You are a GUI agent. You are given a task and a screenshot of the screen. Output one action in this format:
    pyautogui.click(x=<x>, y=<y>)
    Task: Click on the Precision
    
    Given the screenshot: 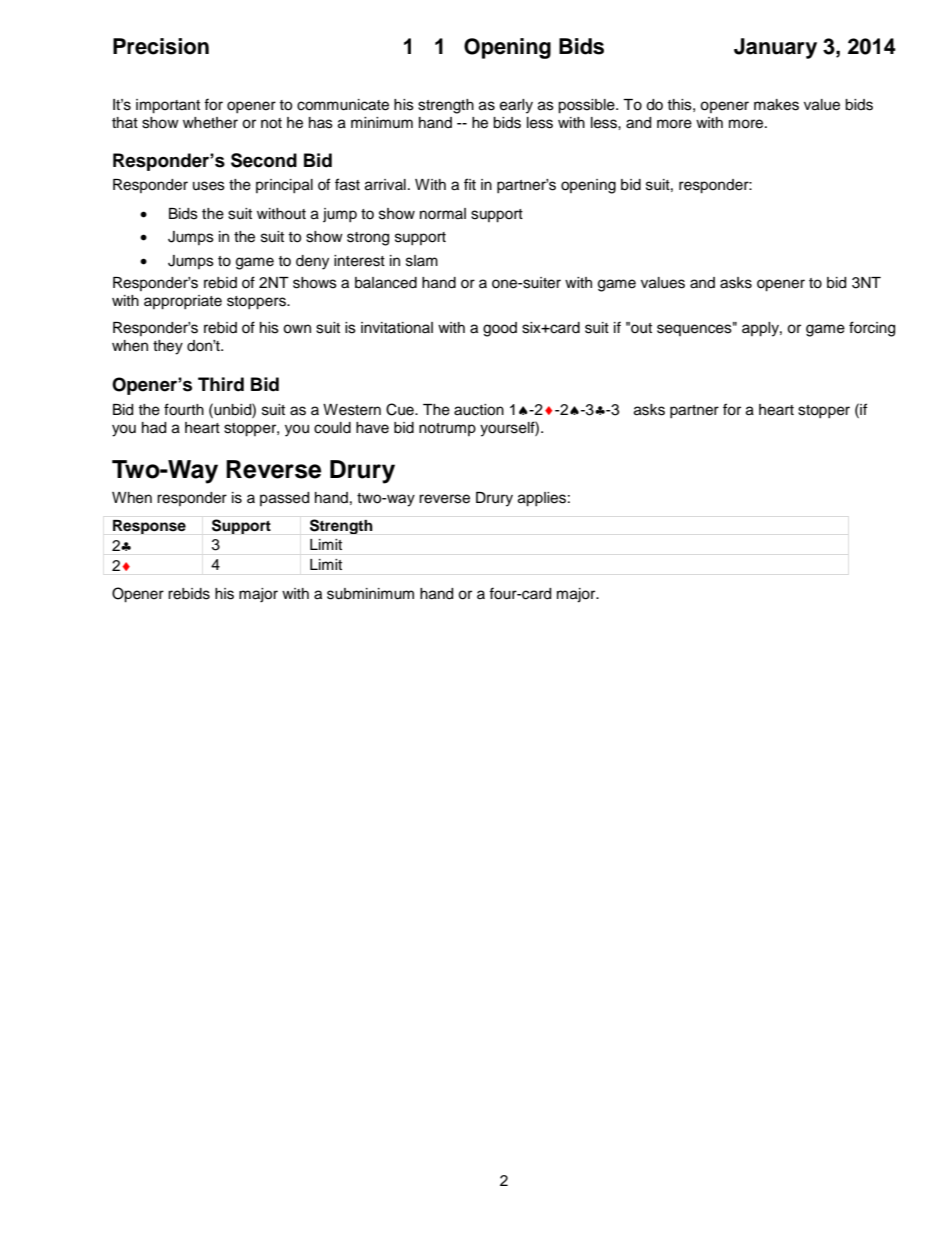 What is the action you would take?
    pyautogui.click(x=161, y=46)
